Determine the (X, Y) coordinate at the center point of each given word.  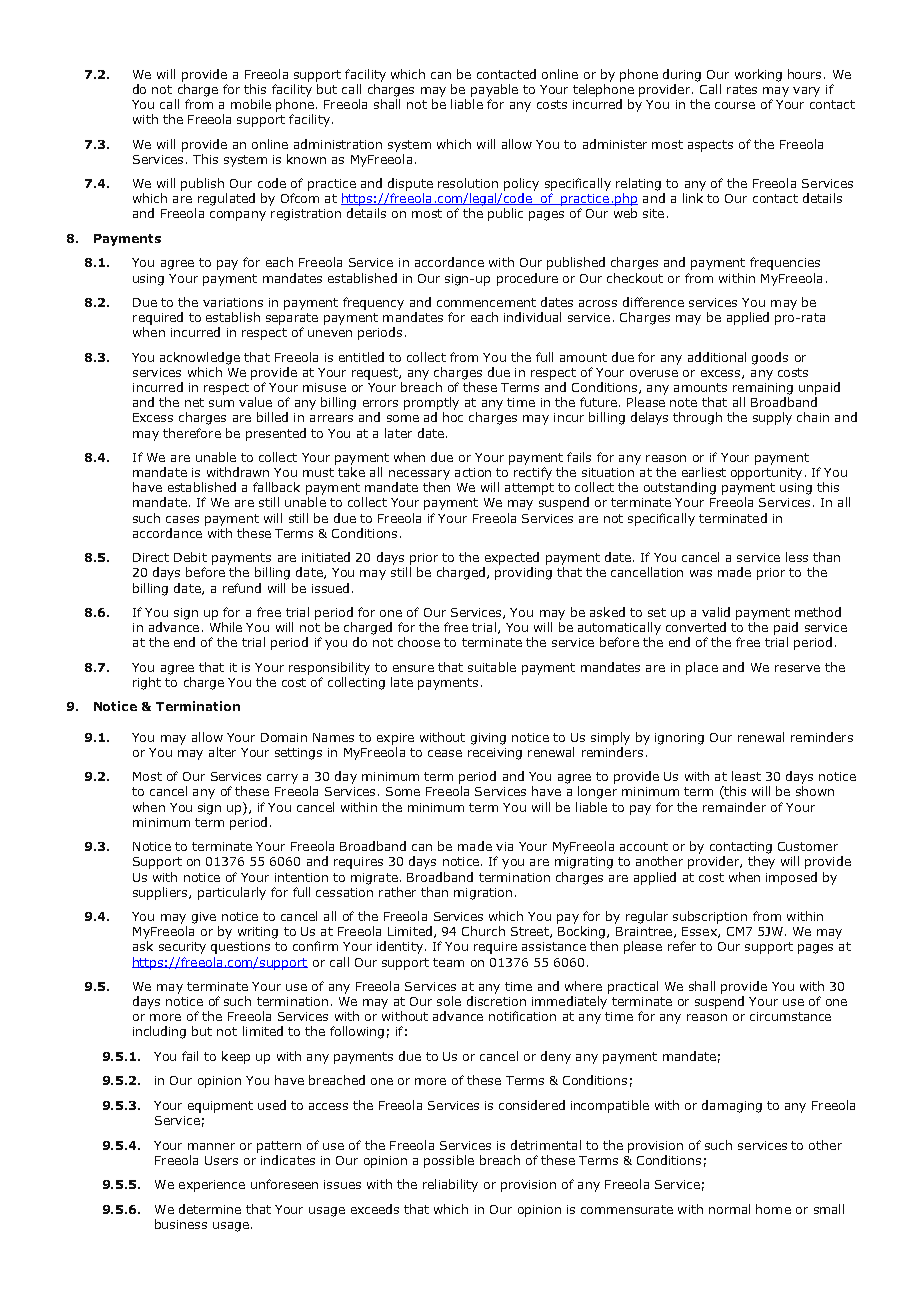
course (735, 105)
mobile (251, 104)
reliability (450, 1185)
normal (729, 1209)
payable (494, 90)
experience (212, 1186)
